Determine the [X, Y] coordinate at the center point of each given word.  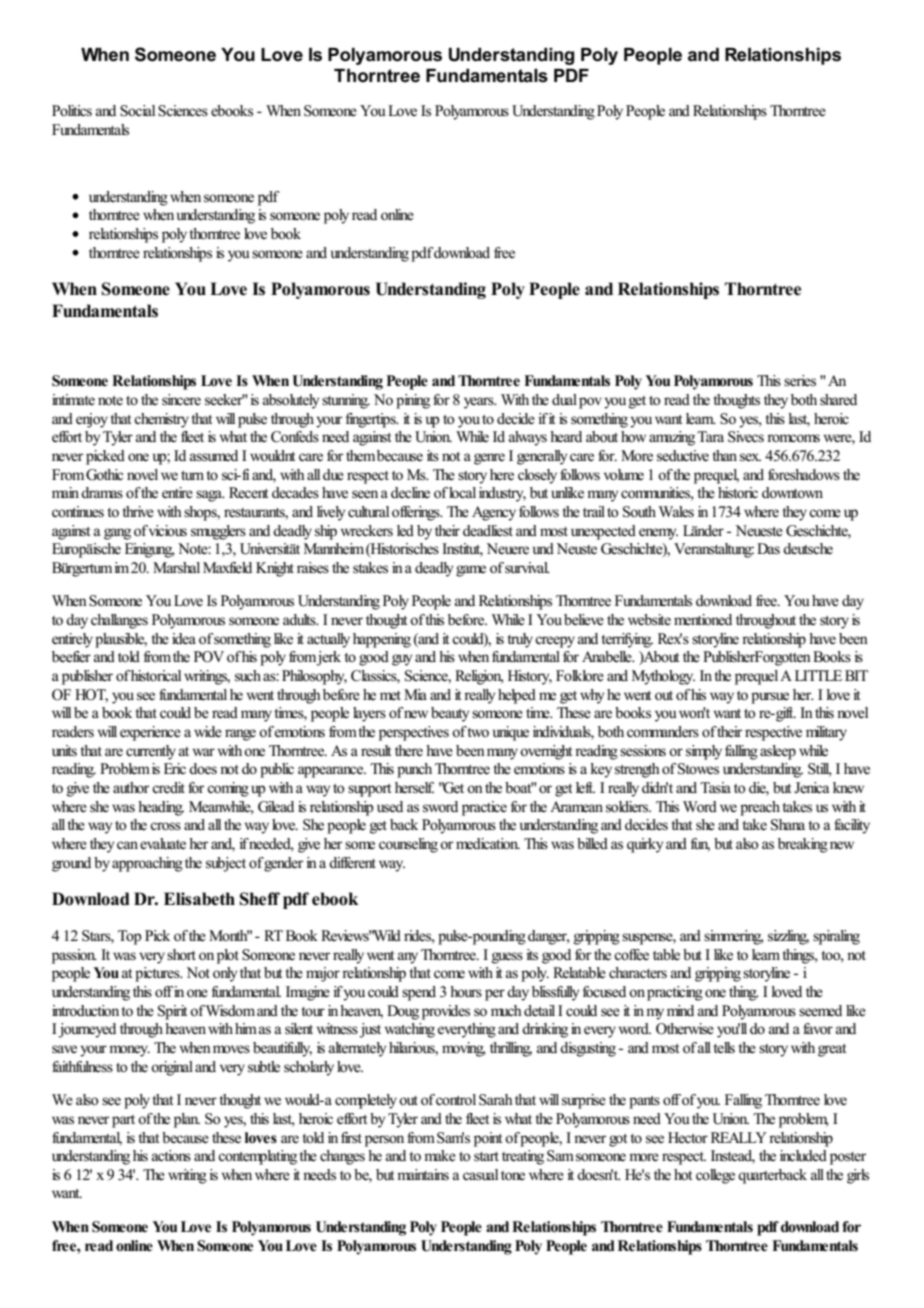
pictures [158, 974]
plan [187, 1120]
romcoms [793, 438]
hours [466, 991]
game [471, 571]
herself [414, 788]
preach [760, 808]
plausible [121, 640]
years [480, 403]
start [486, 1156]
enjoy [93, 420]
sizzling [788, 937]
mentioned [703, 620]
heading [161, 808]
